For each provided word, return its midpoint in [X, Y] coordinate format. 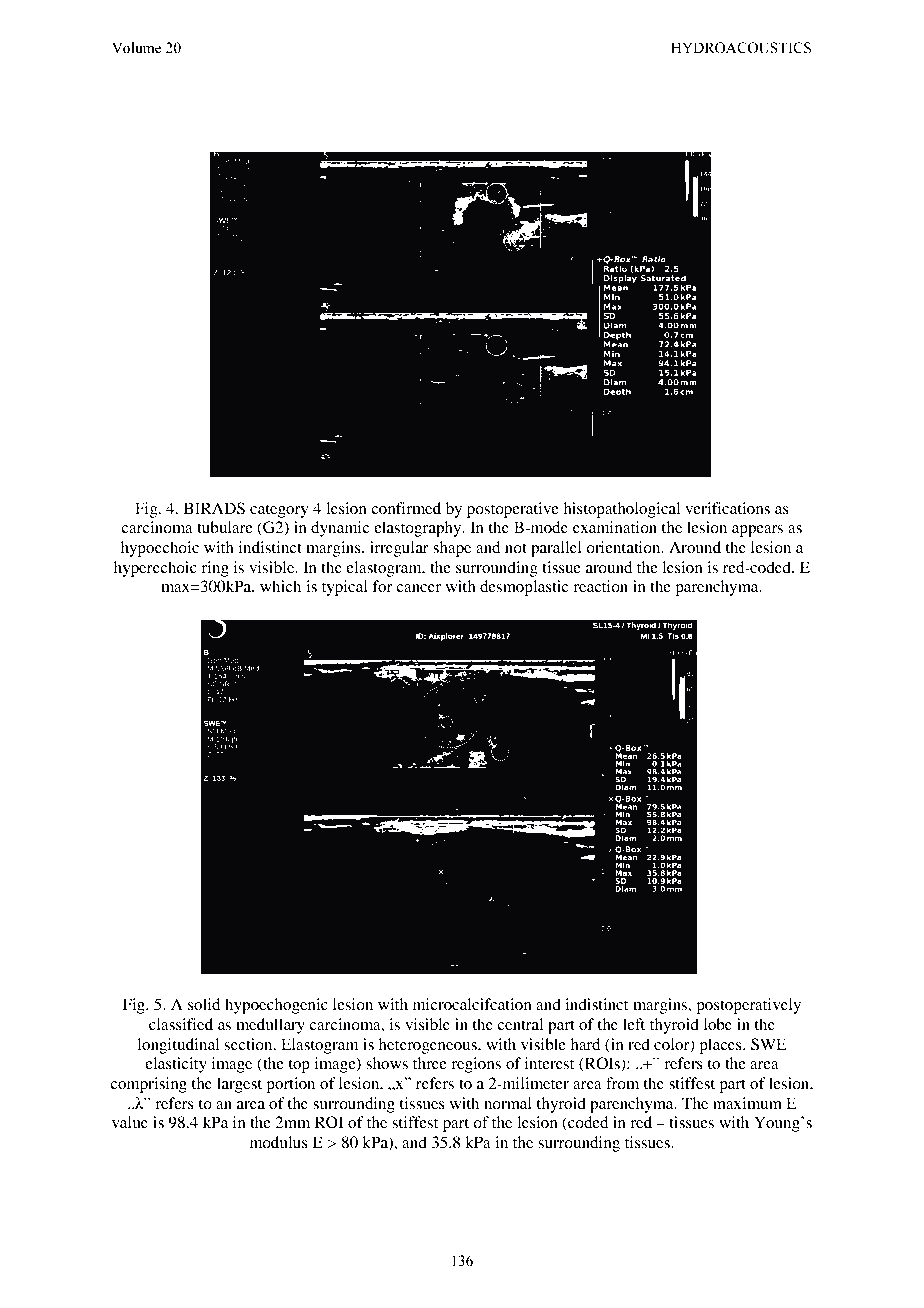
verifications [727, 508]
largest [239, 1085]
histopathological [621, 510]
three [430, 1063]
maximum [747, 1103]
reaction [600, 586]
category [279, 511]
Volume [136, 48]
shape [452, 549]
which [280, 586]
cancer [418, 588]
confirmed [406, 508]
